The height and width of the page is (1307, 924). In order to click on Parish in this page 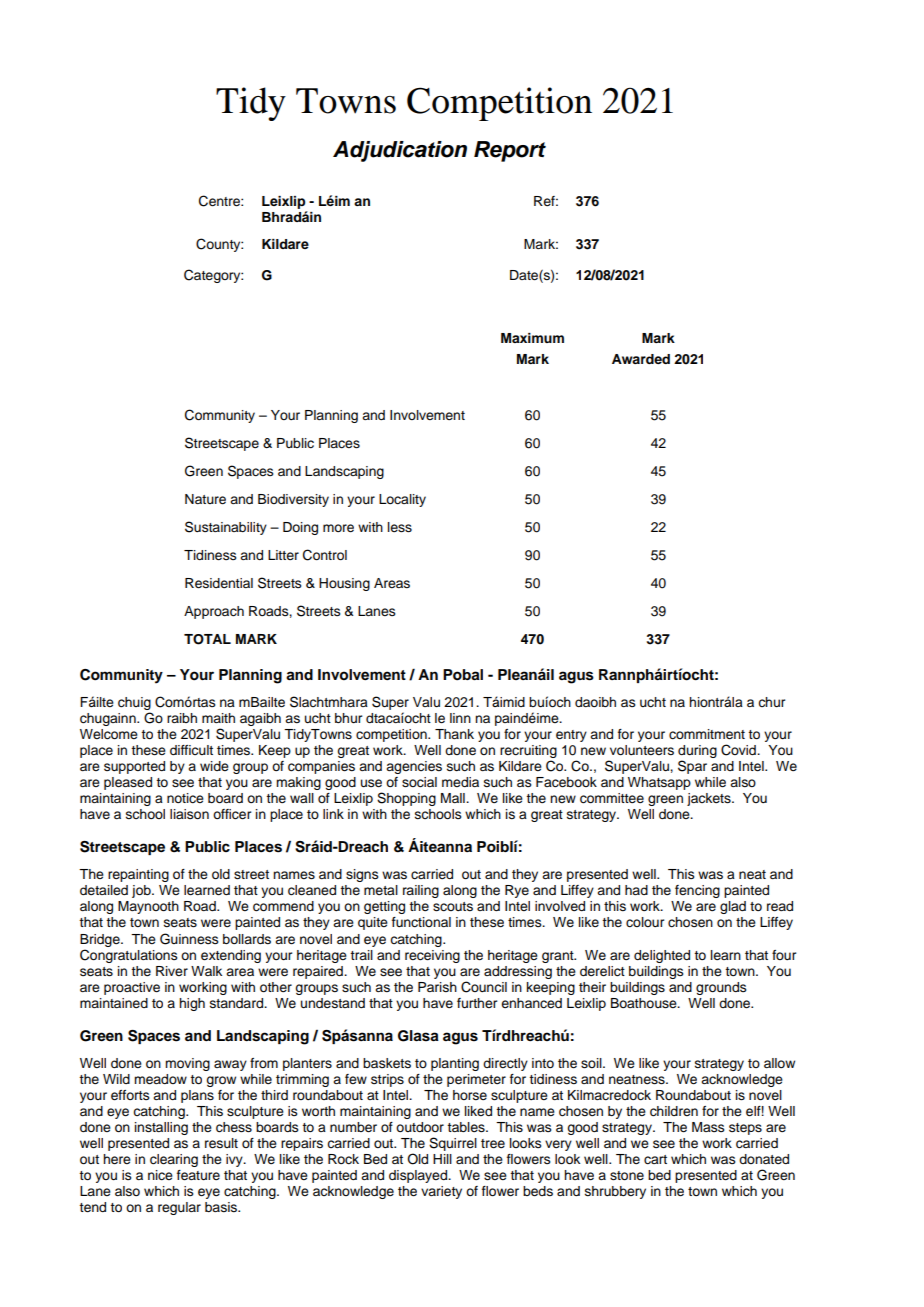, I will do `click(437, 987)`.
